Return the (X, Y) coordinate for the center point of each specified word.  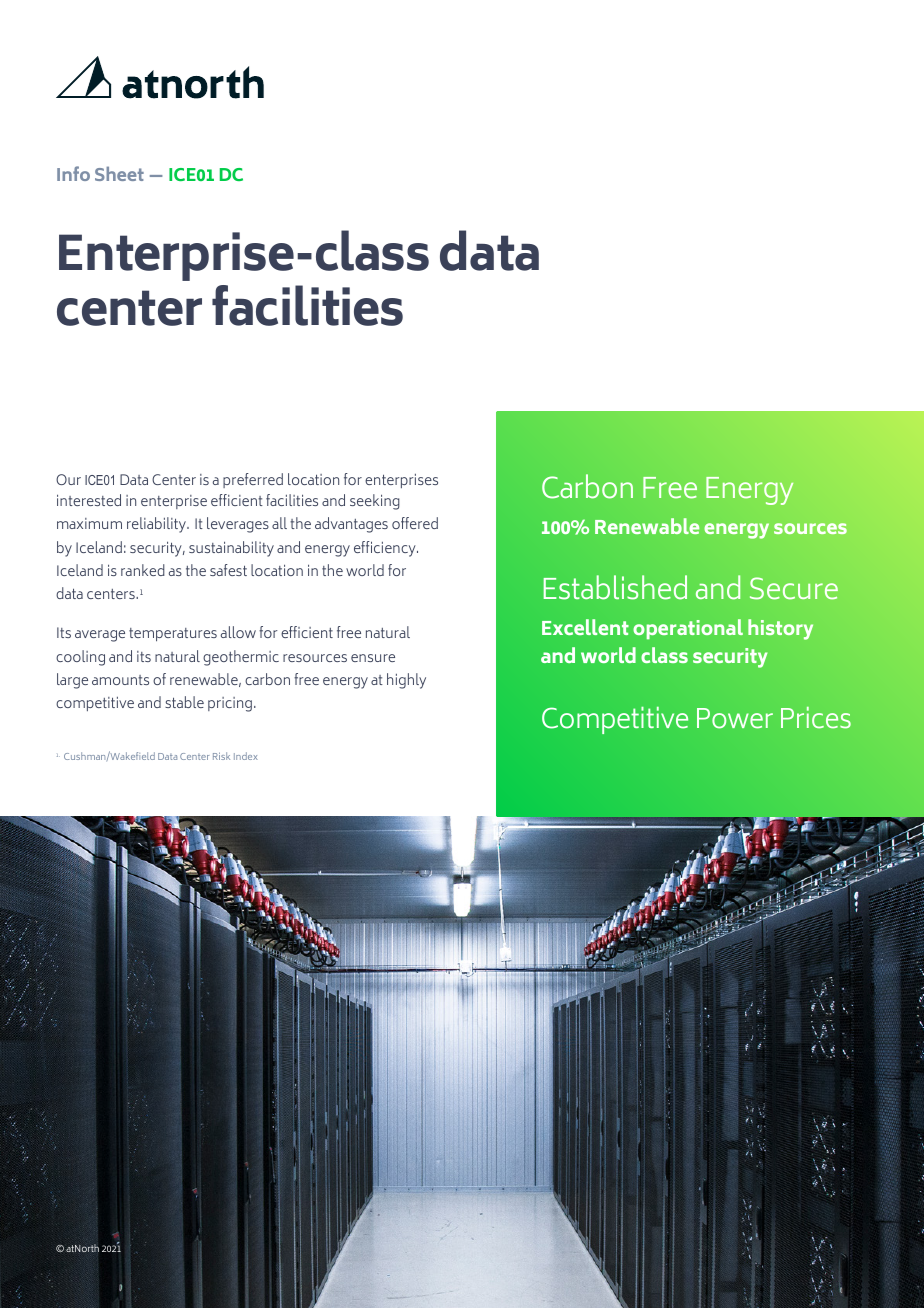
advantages (351, 525)
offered (415, 523)
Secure (794, 588)
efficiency (386, 549)
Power (735, 718)
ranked (143, 570)
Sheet (119, 173)
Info (73, 173)
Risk (221, 756)
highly (406, 681)
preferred (253, 480)
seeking (375, 502)
